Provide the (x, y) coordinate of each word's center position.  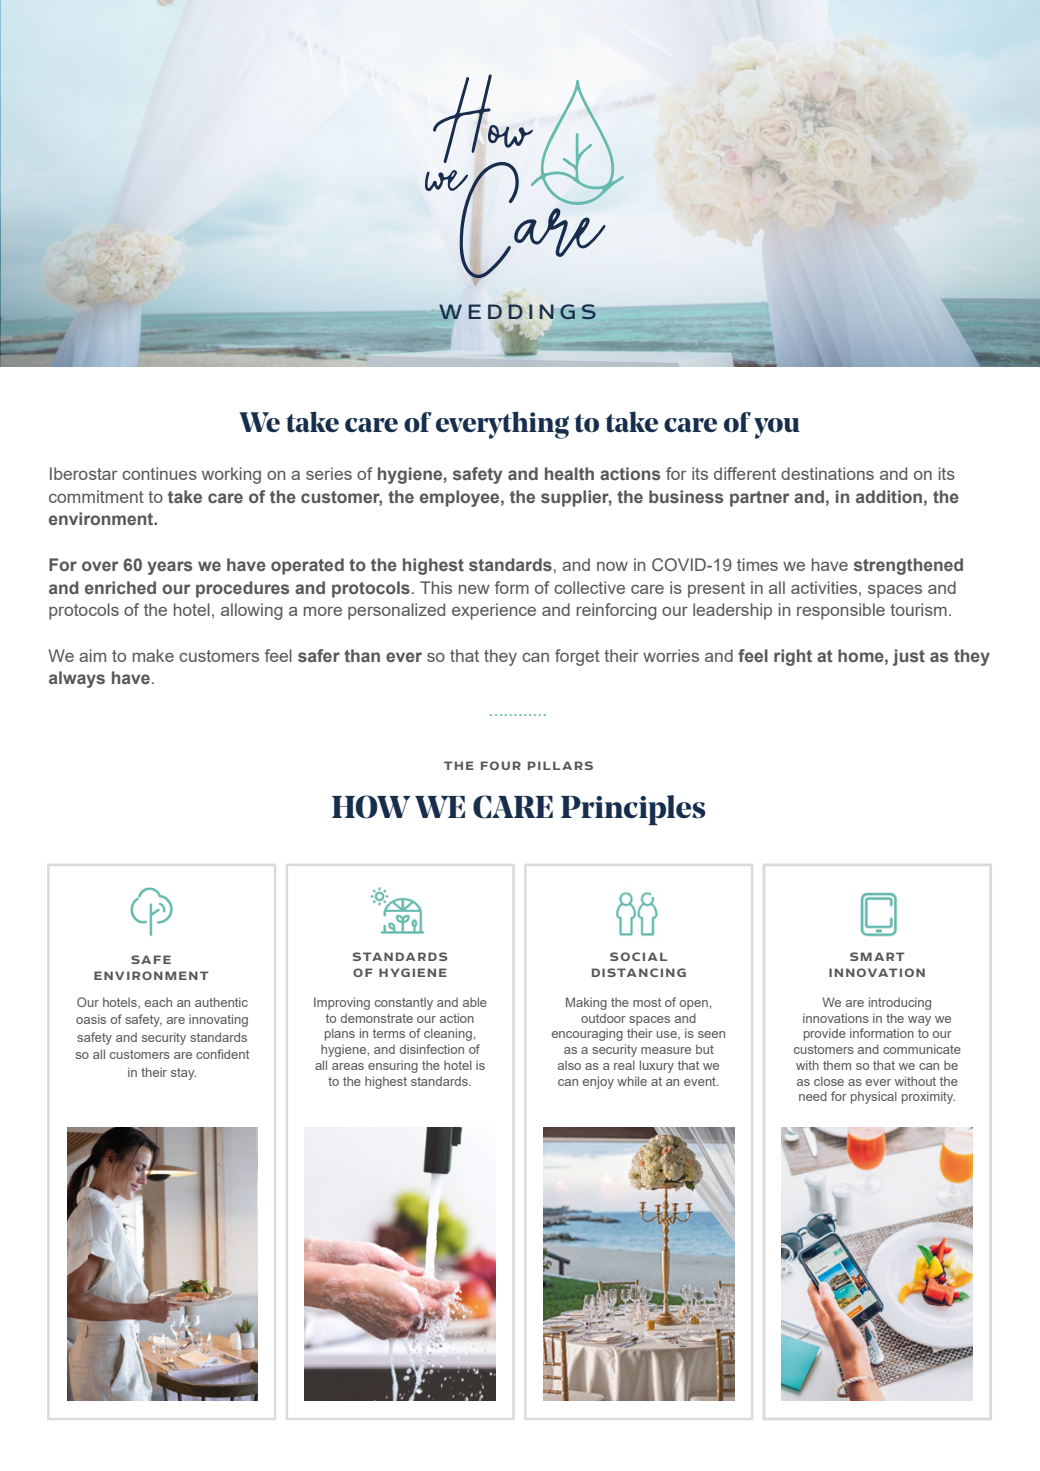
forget (577, 657)
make (153, 655)
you (777, 428)
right (793, 657)
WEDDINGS (516, 311)
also (569, 1065)
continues (159, 473)
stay (183, 1074)
